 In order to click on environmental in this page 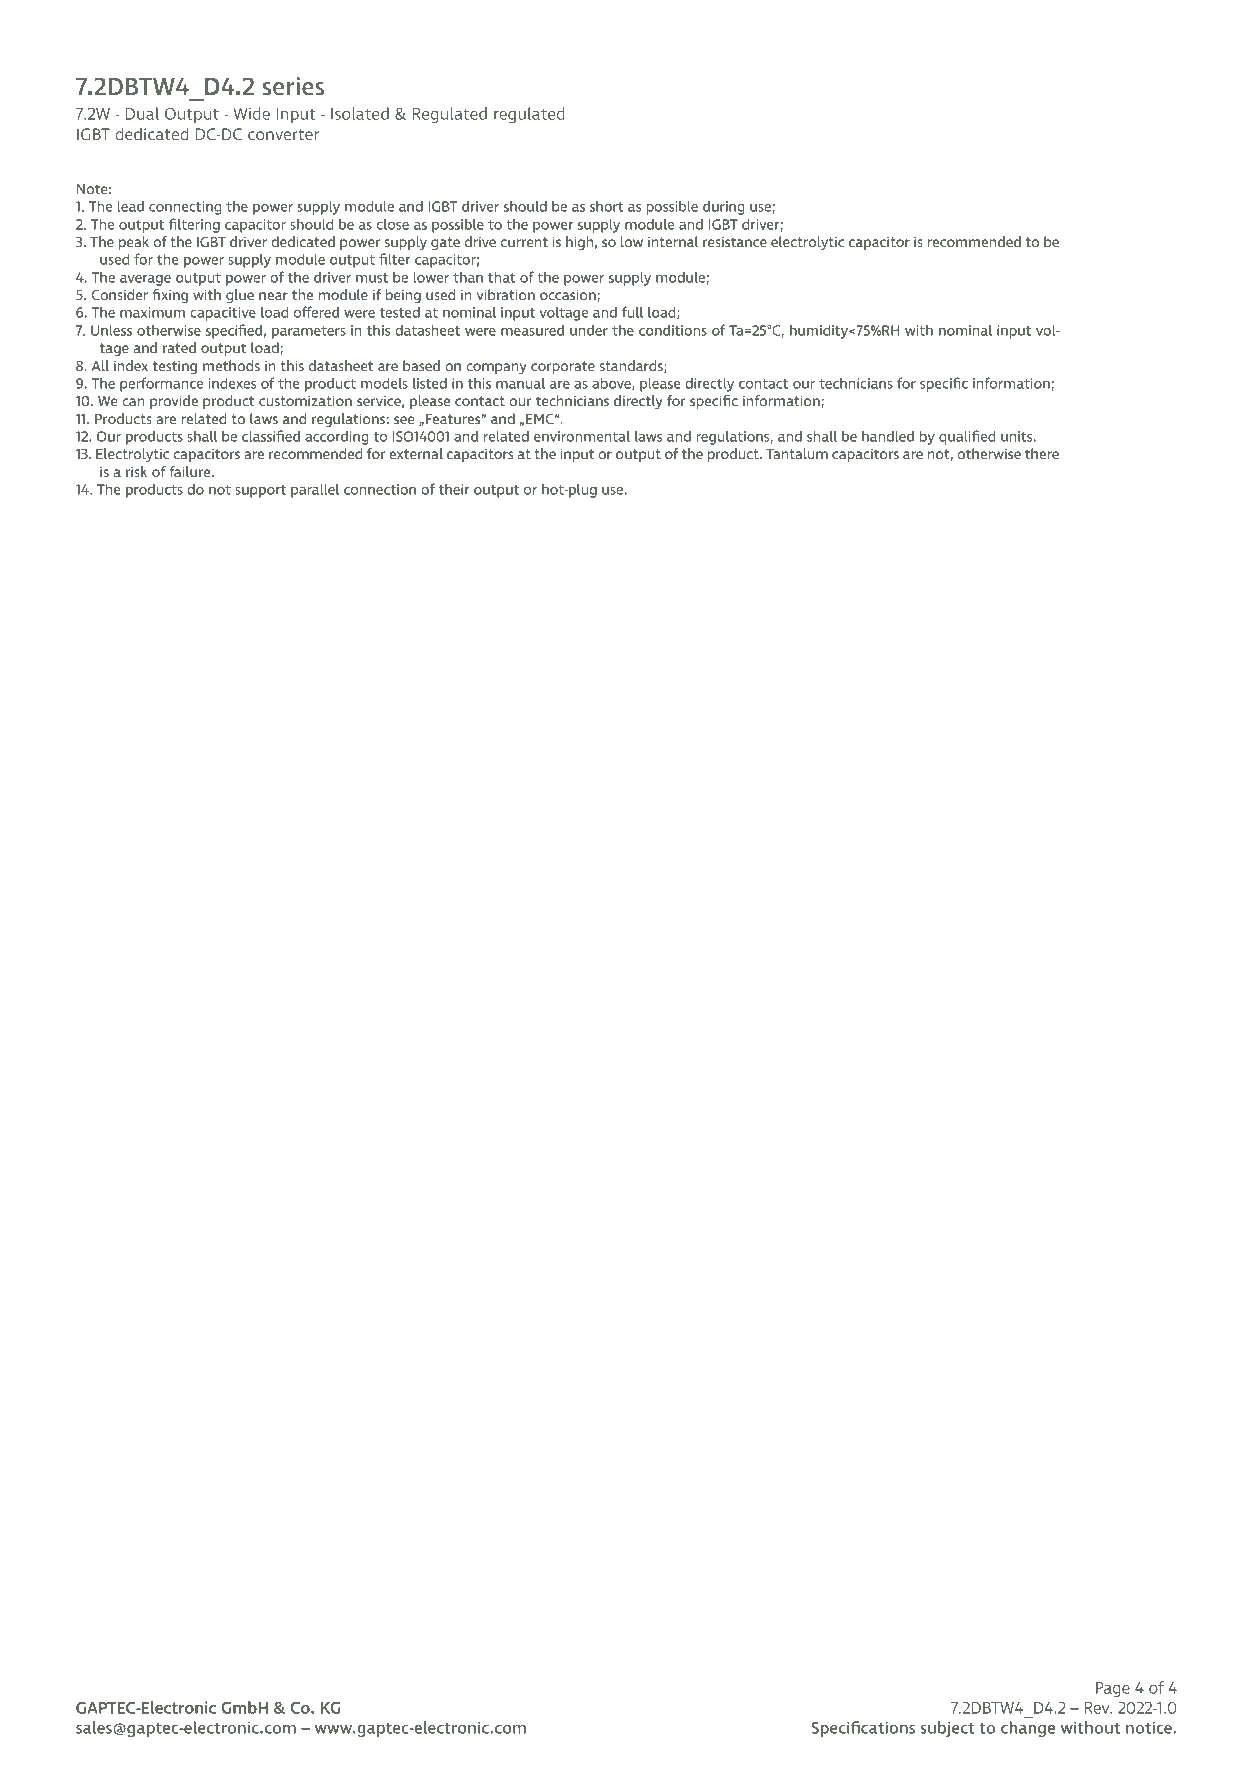, I will do `click(582, 436)`.
